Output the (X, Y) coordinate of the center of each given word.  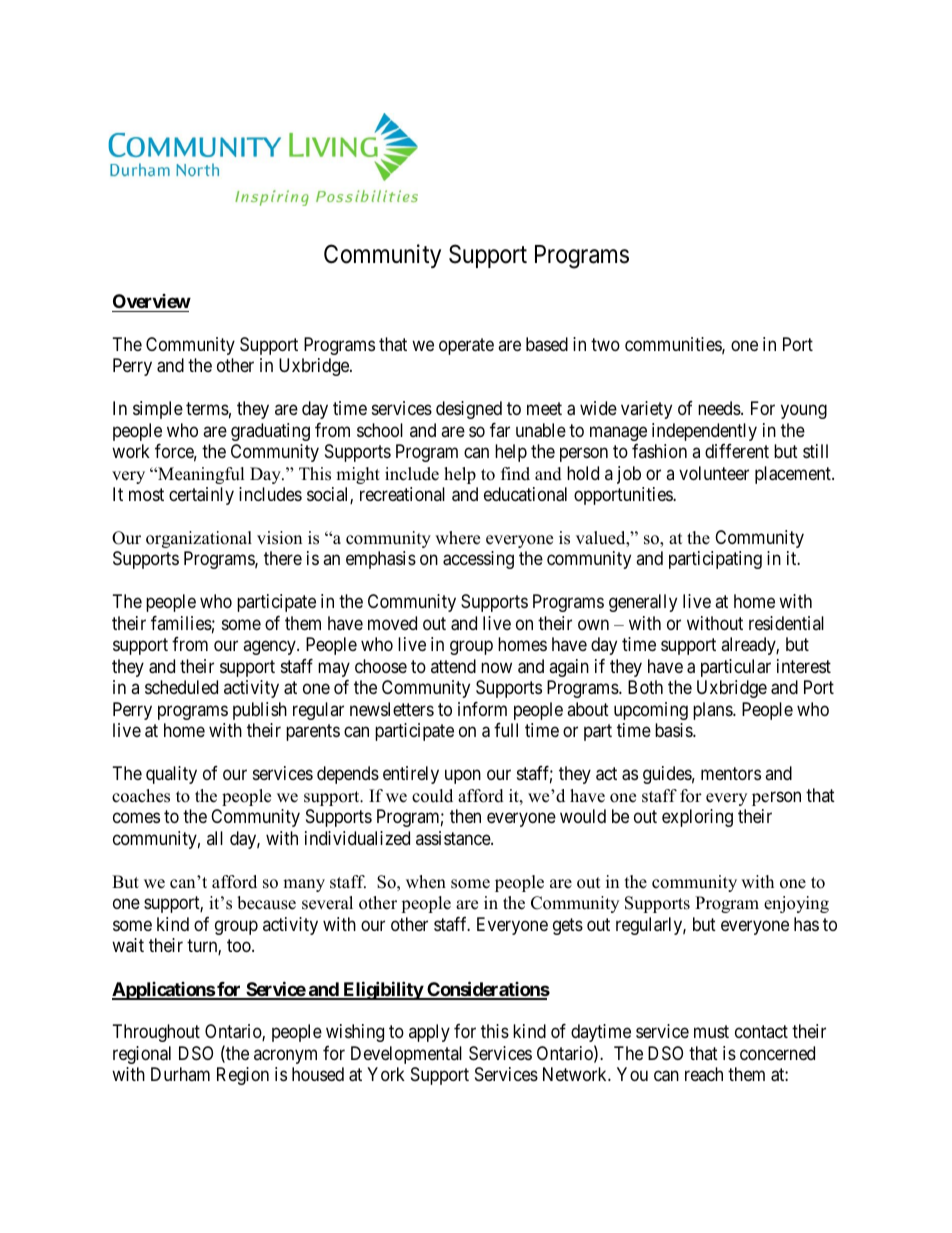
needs (720, 408)
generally (643, 603)
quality (171, 775)
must (711, 1031)
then (465, 816)
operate (466, 346)
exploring (697, 818)
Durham (180, 1074)
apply (429, 1033)
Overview (152, 301)
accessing (478, 560)
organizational (199, 539)
